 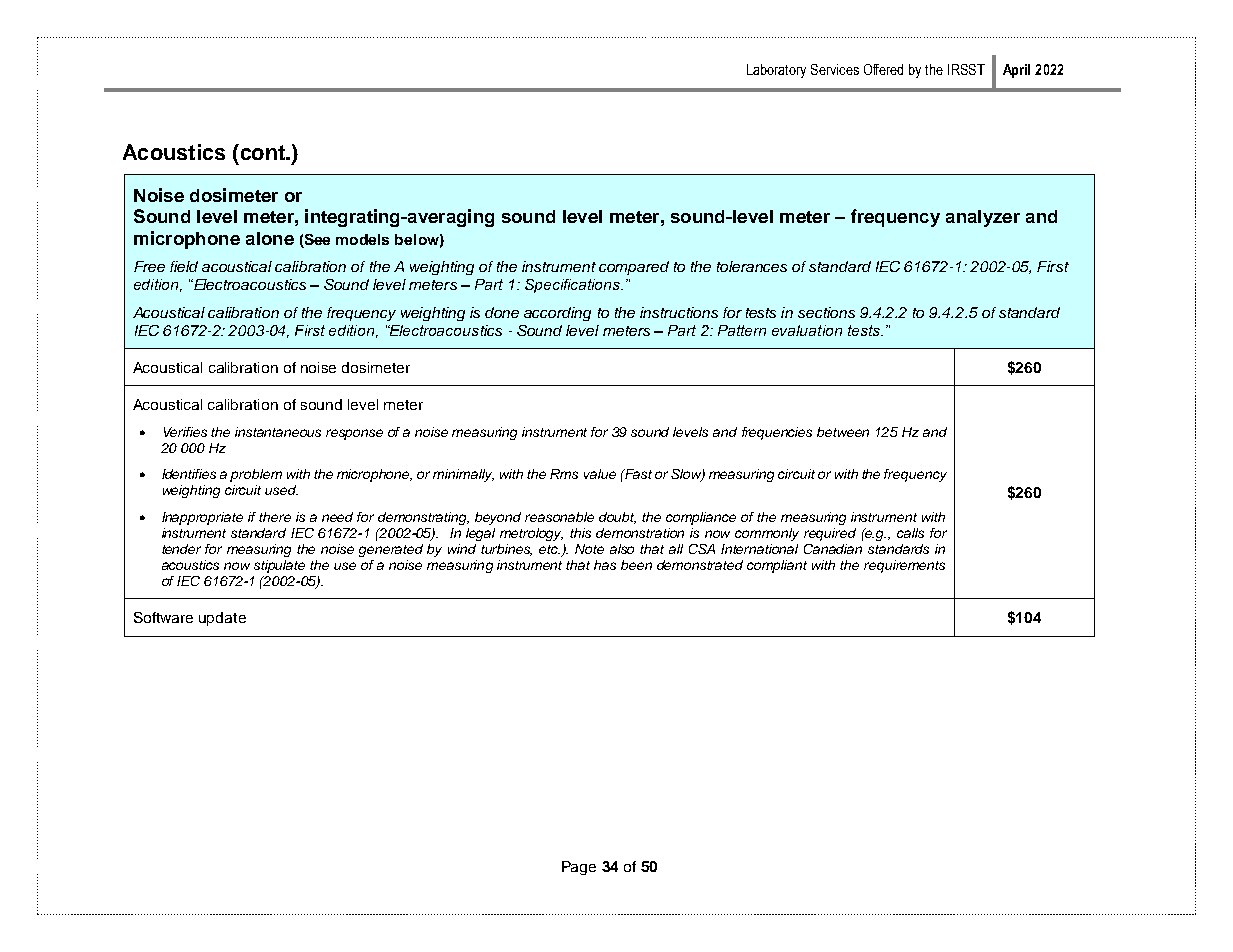 I want to click on requirements, so click(x=904, y=566).
